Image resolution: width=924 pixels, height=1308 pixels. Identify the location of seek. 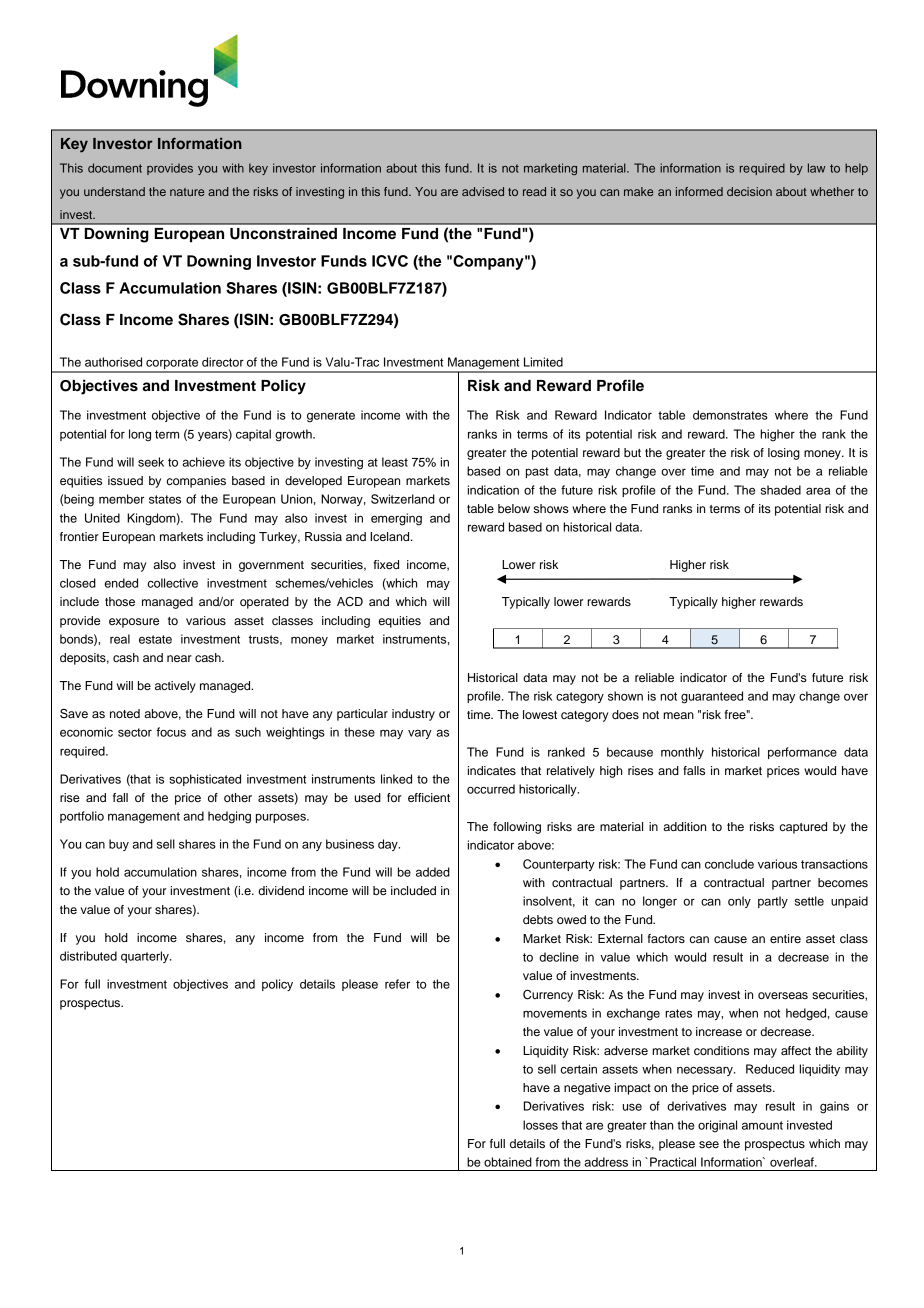
(151, 462).
